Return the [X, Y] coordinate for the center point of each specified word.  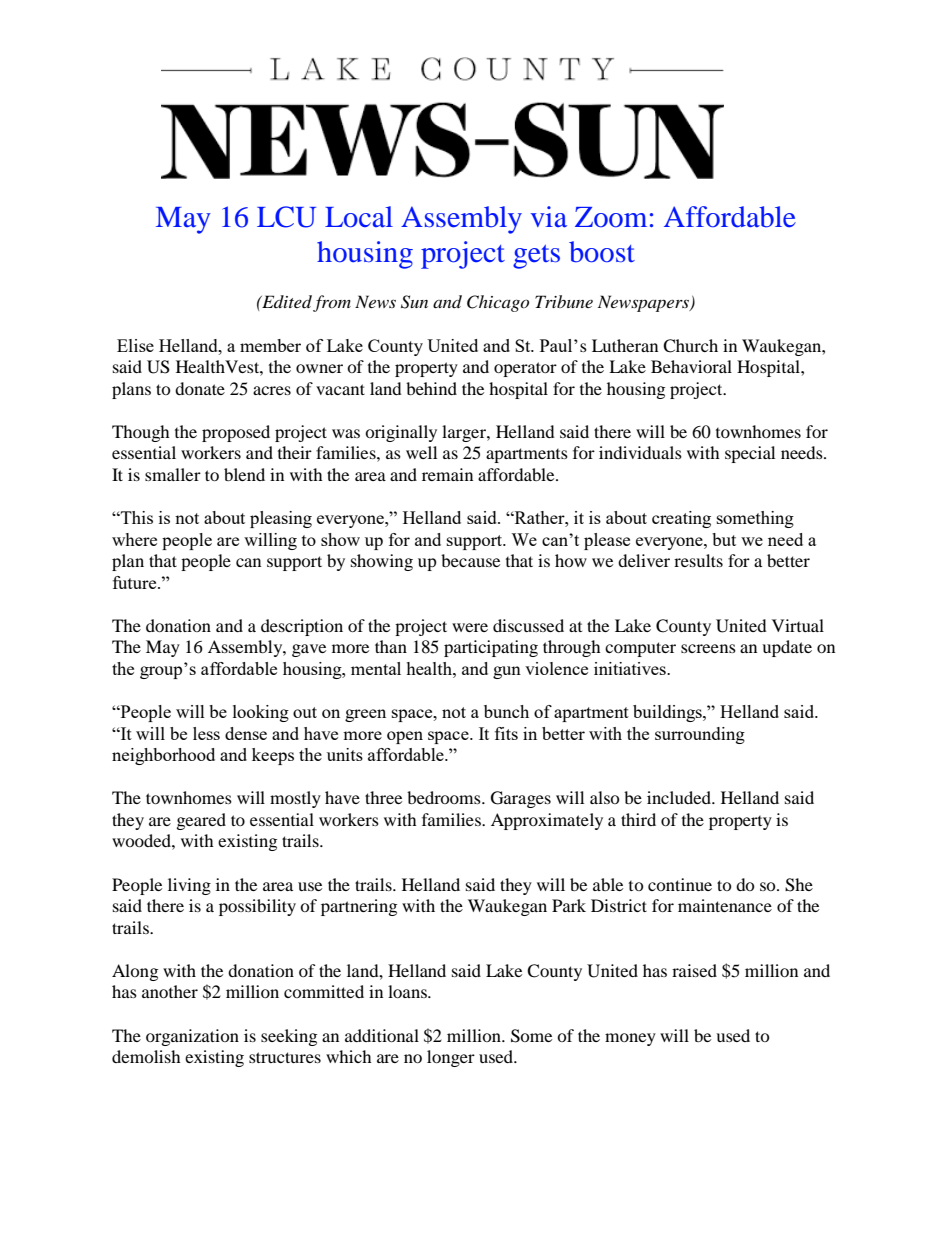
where [134, 539]
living [189, 886]
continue [680, 884]
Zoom [611, 217]
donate [200, 388]
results [698, 560]
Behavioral [691, 366]
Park [569, 905]
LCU [286, 217]
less [206, 733]
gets [536, 257]
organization [192, 1037]
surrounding [700, 735]
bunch [506, 711]
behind [431, 388]
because [470, 560]
